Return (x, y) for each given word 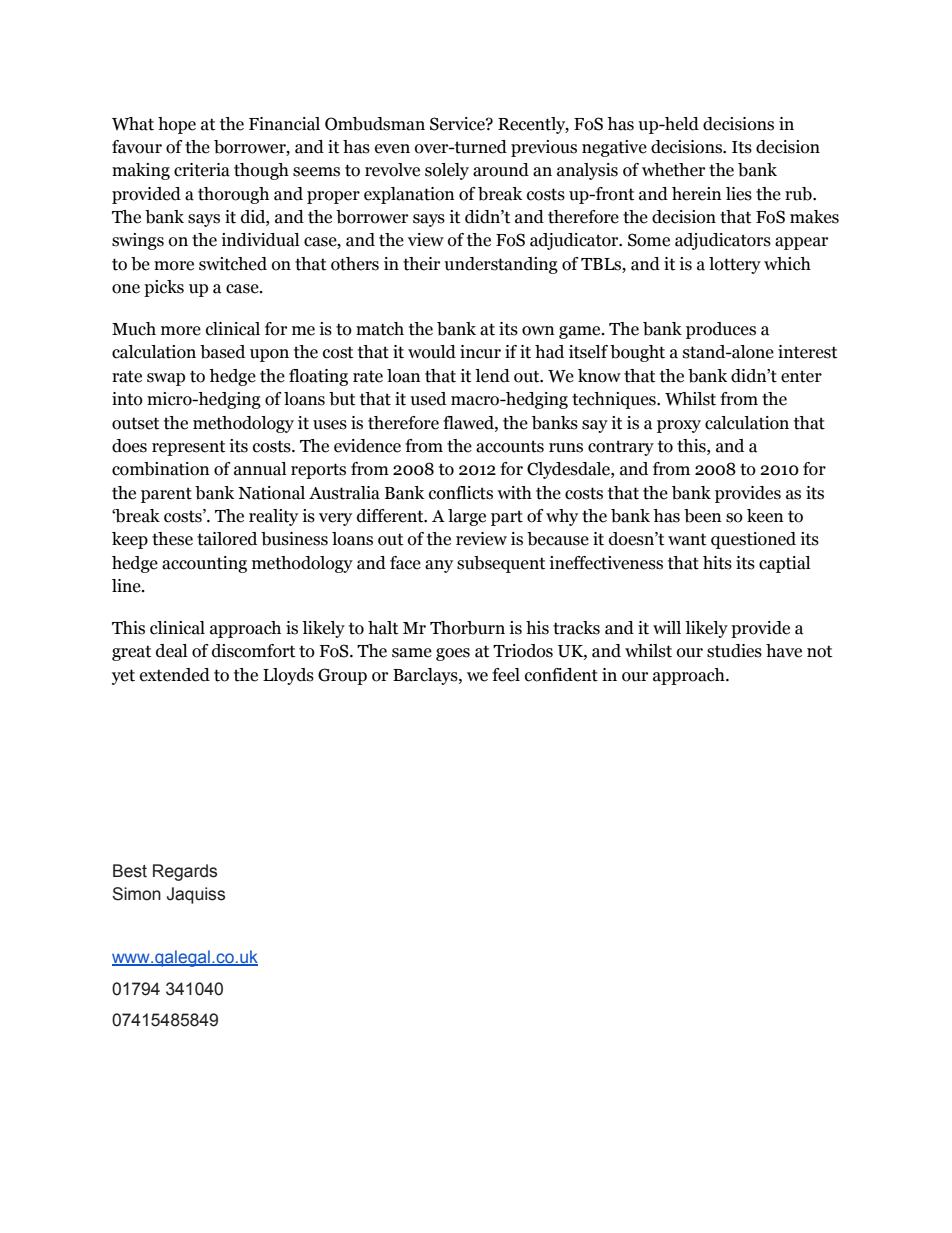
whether (673, 170)
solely (447, 171)
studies (734, 651)
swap (166, 379)
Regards (185, 872)
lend (492, 376)
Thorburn (467, 628)
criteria (202, 170)
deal (171, 651)
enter (801, 376)
